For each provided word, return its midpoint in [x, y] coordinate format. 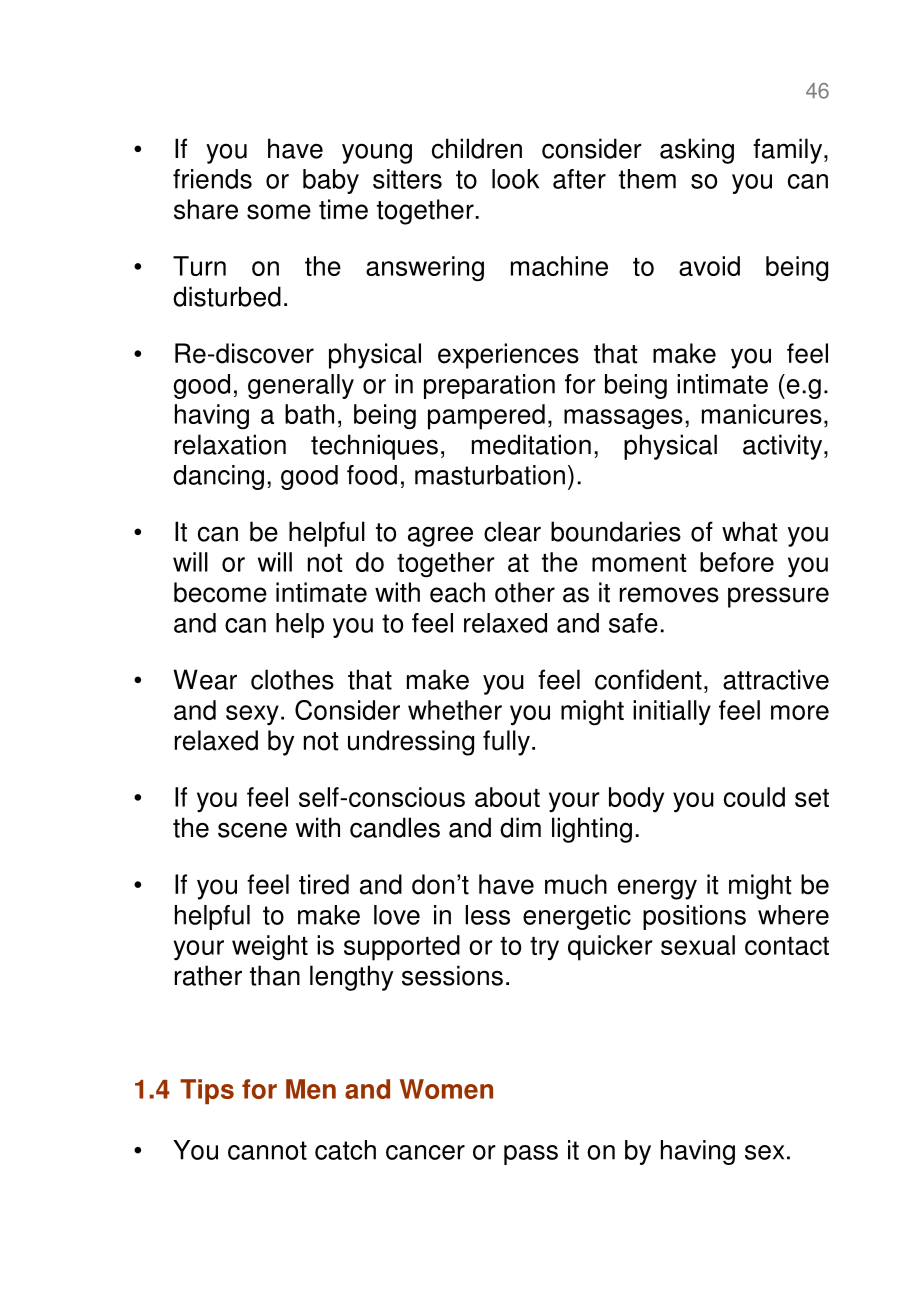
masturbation [490, 475]
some [279, 212]
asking [697, 151]
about [507, 797]
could [754, 797]
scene [252, 830]
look [515, 179]
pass [531, 1155]
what [750, 531]
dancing [218, 477]
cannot [267, 1150]
